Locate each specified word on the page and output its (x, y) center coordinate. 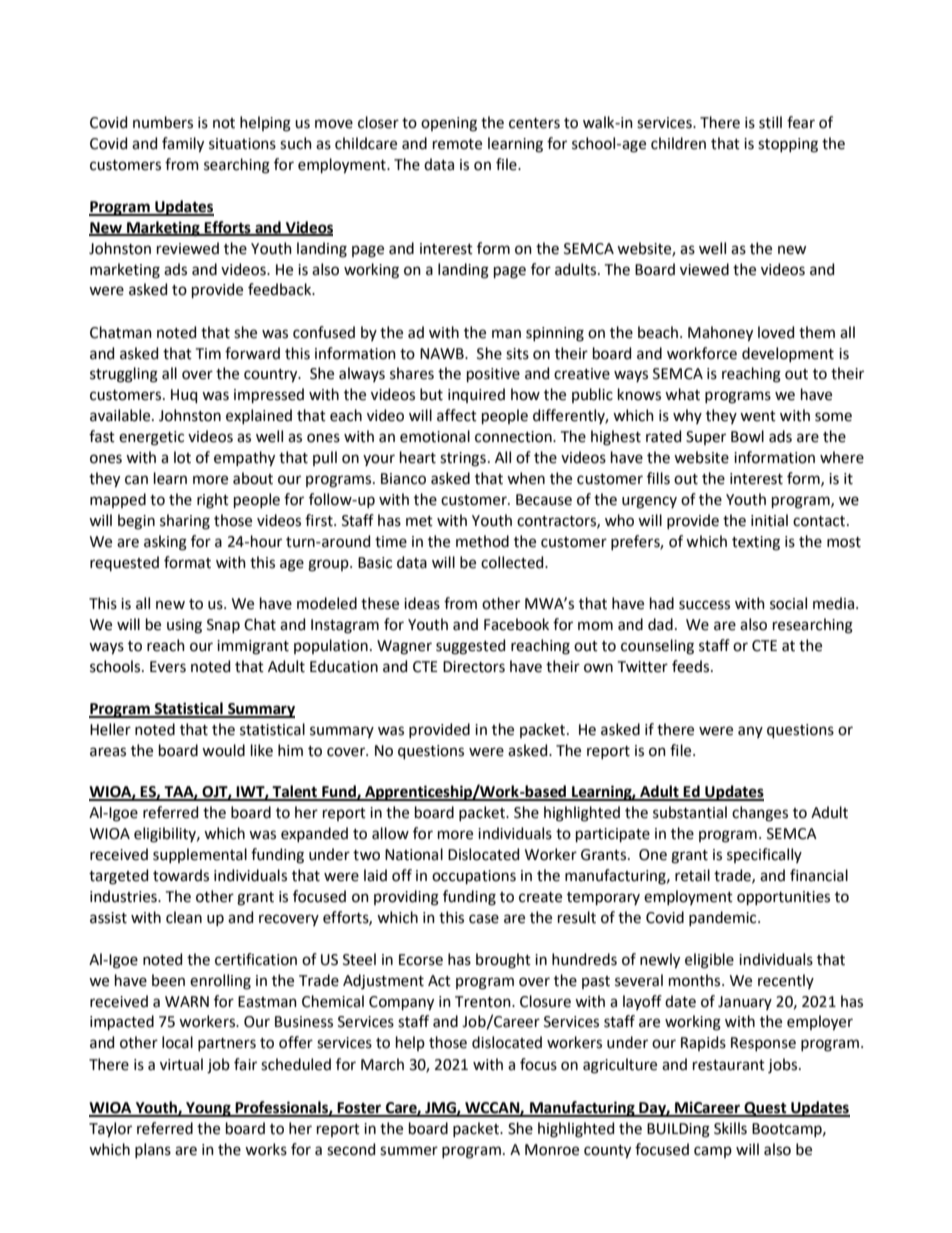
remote (457, 144)
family (183, 145)
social (788, 603)
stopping (788, 145)
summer (409, 1151)
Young (208, 1109)
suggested (470, 647)
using (184, 626)
